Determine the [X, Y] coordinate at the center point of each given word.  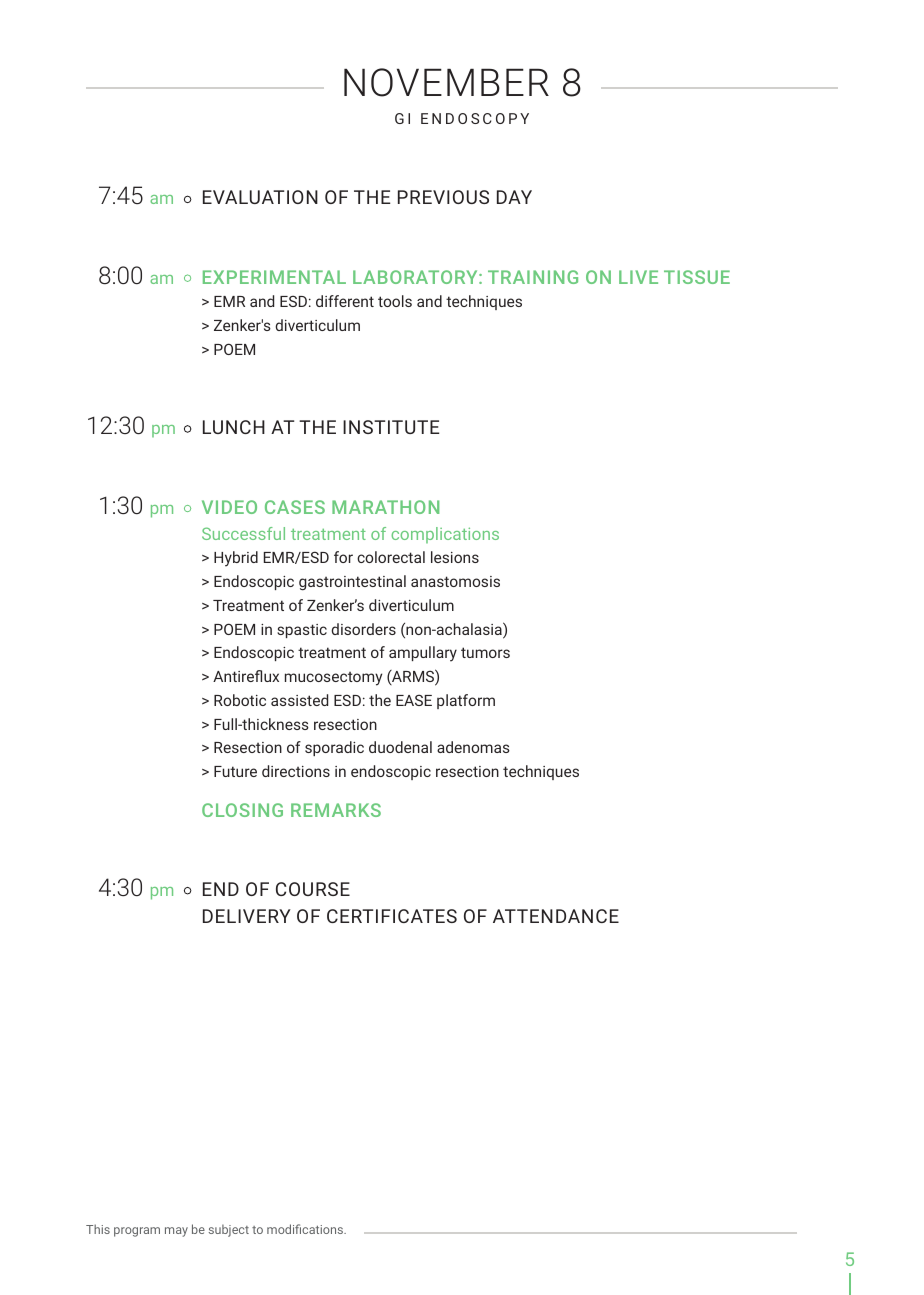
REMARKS [336, 810]
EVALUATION [260, 197]
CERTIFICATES [392, 916]
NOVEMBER [446, 82]
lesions [455, 557]
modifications [306, 1229]
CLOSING [242, 810]
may [176, 1232]
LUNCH [234, 427]
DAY [514, 197]
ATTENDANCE [556, 916]
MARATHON [385, 507]
